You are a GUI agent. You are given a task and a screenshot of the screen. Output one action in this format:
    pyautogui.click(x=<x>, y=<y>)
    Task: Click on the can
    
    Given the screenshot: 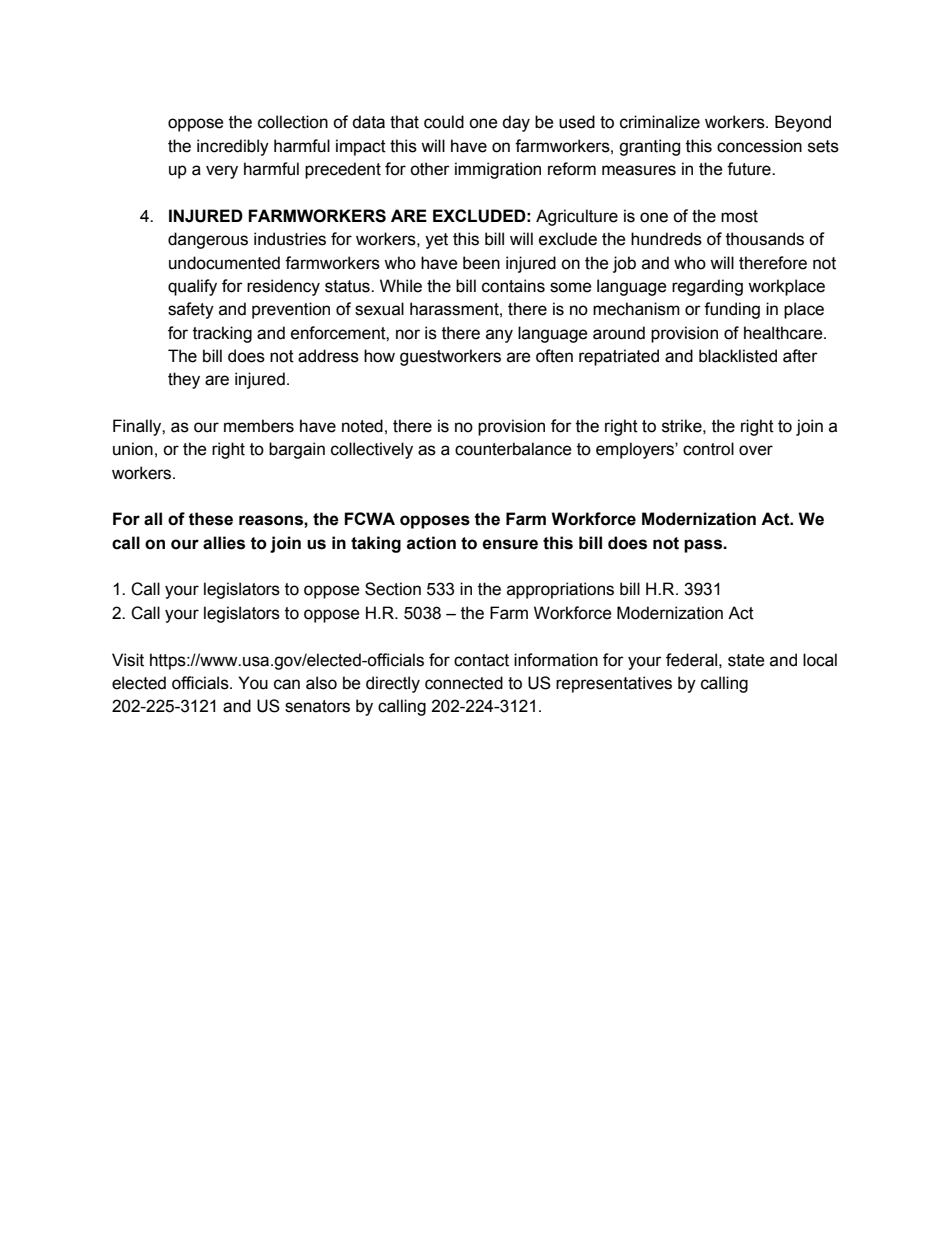 What is the action you would take?
    pyautogui.click(x=287, y=684)
